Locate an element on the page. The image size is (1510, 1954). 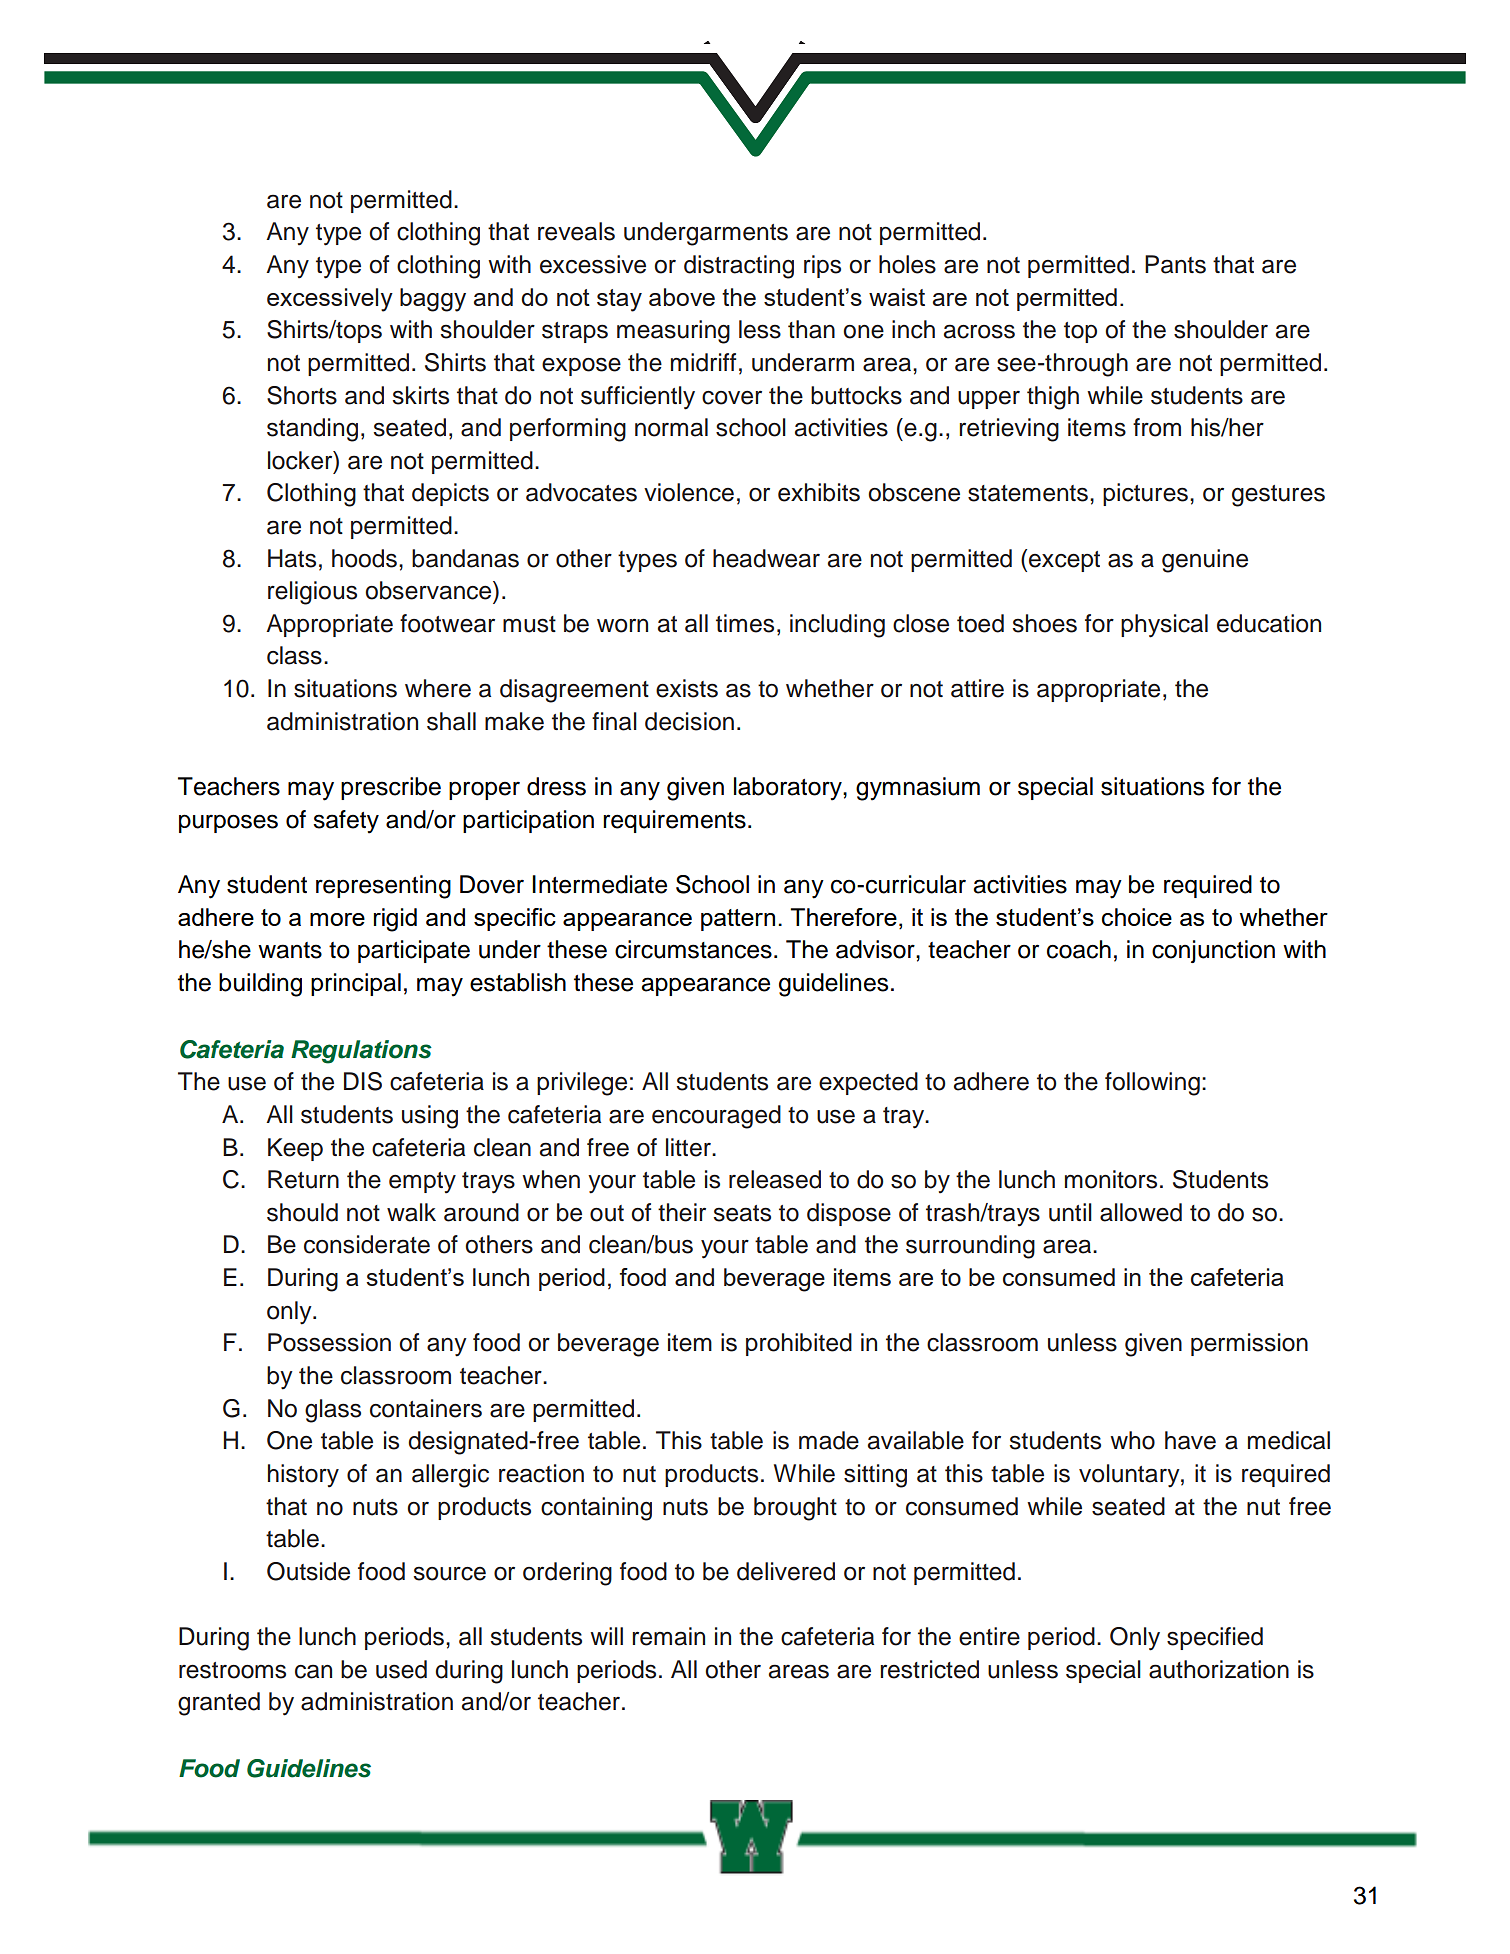
Return is located at coordinates (303, 1179).
